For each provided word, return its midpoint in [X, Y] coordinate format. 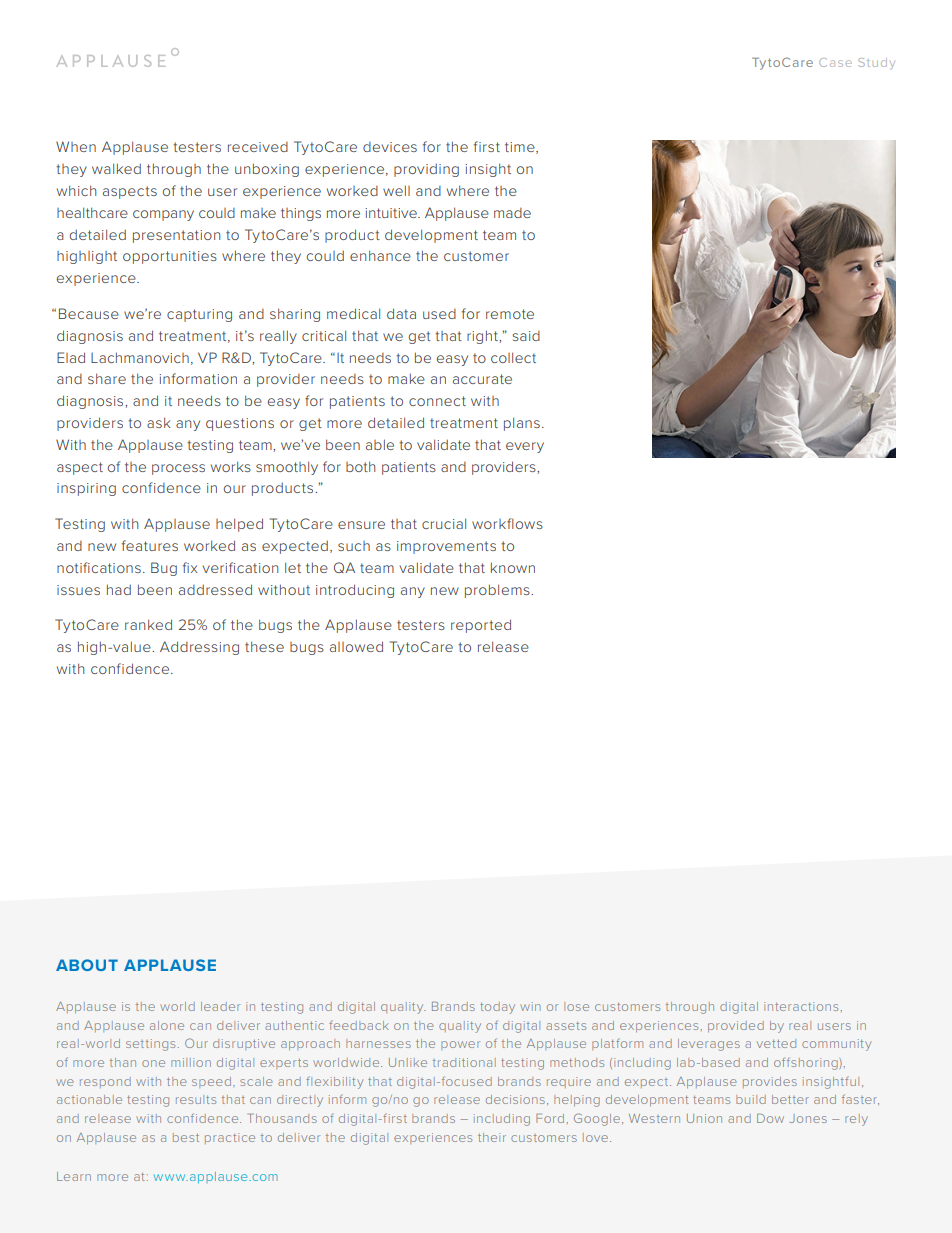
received [258, 147]
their [492, 1137]
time [521, 148]
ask [159, 422]
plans [522, 424]
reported [481, 626]
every [525, 447]
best [186, 1137]
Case [835, 62]
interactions [801, 1006]
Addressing [199, 648]
